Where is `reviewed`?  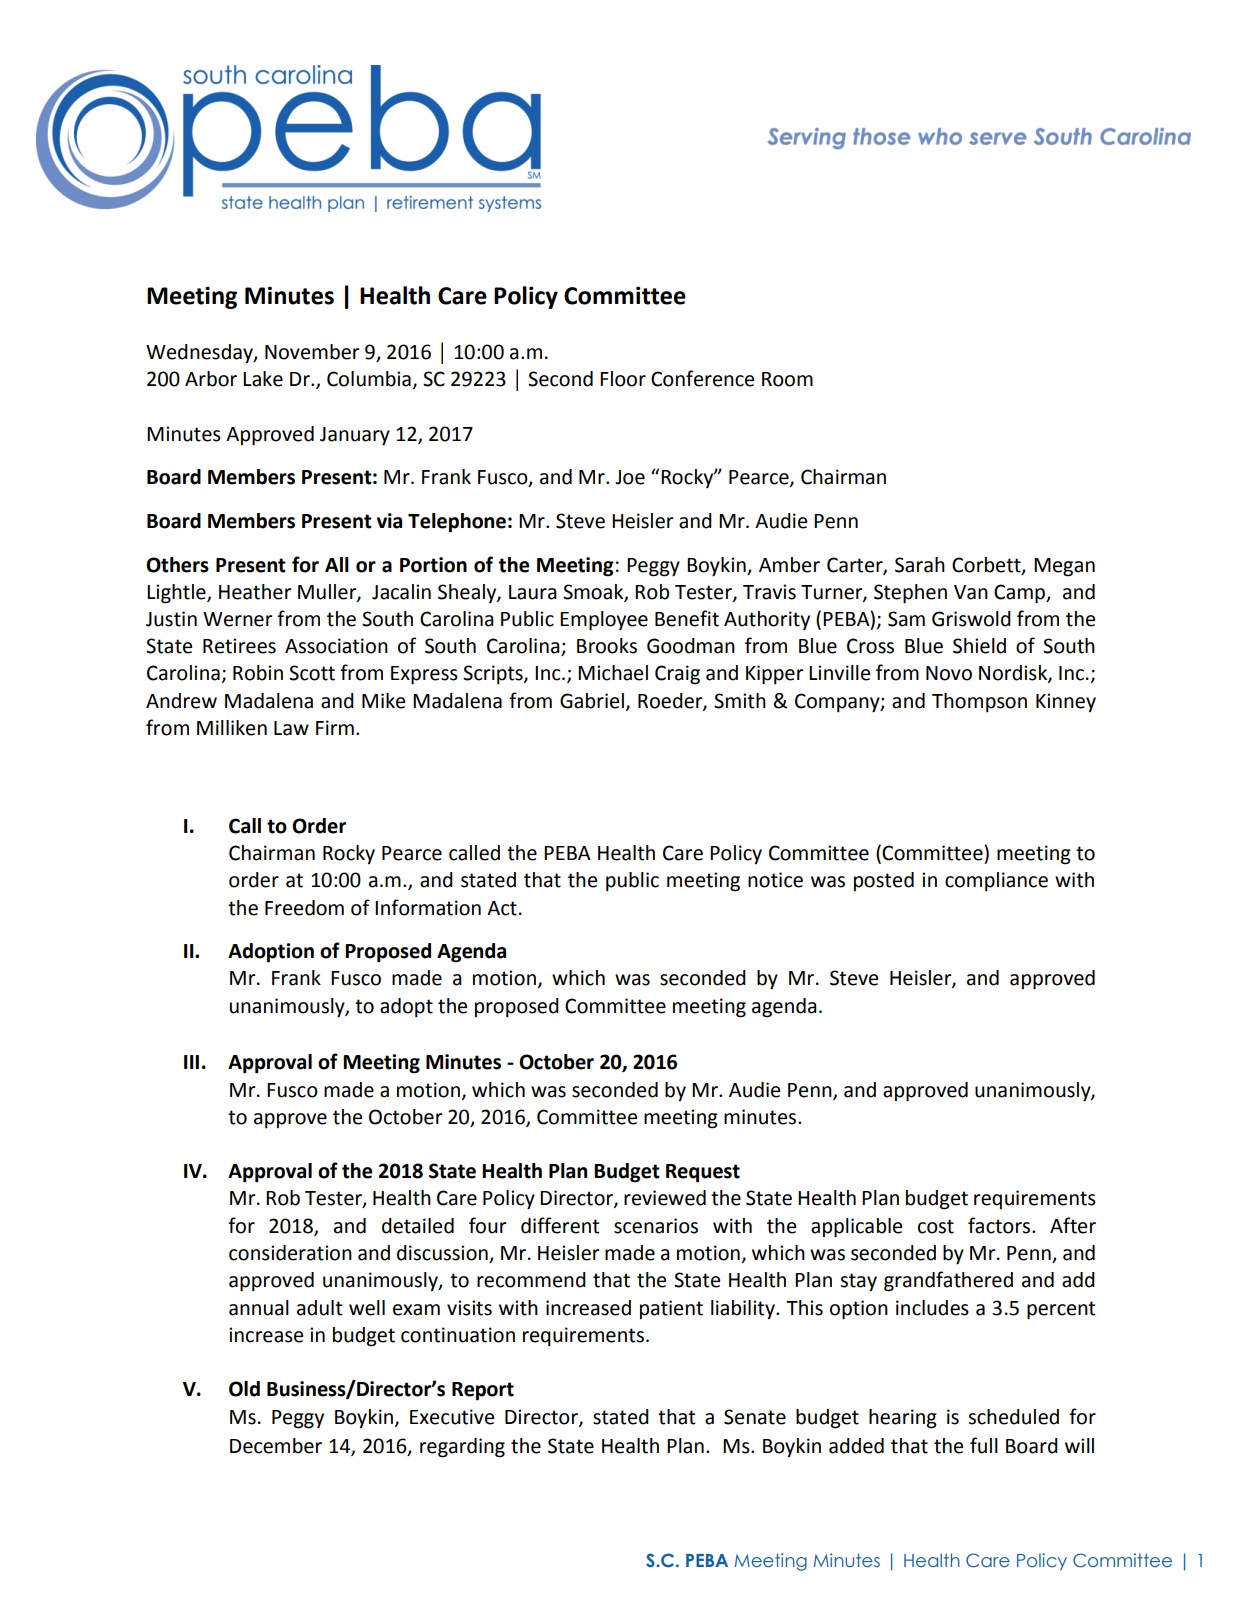 reviewed is located at coordinates (665, 1198).
